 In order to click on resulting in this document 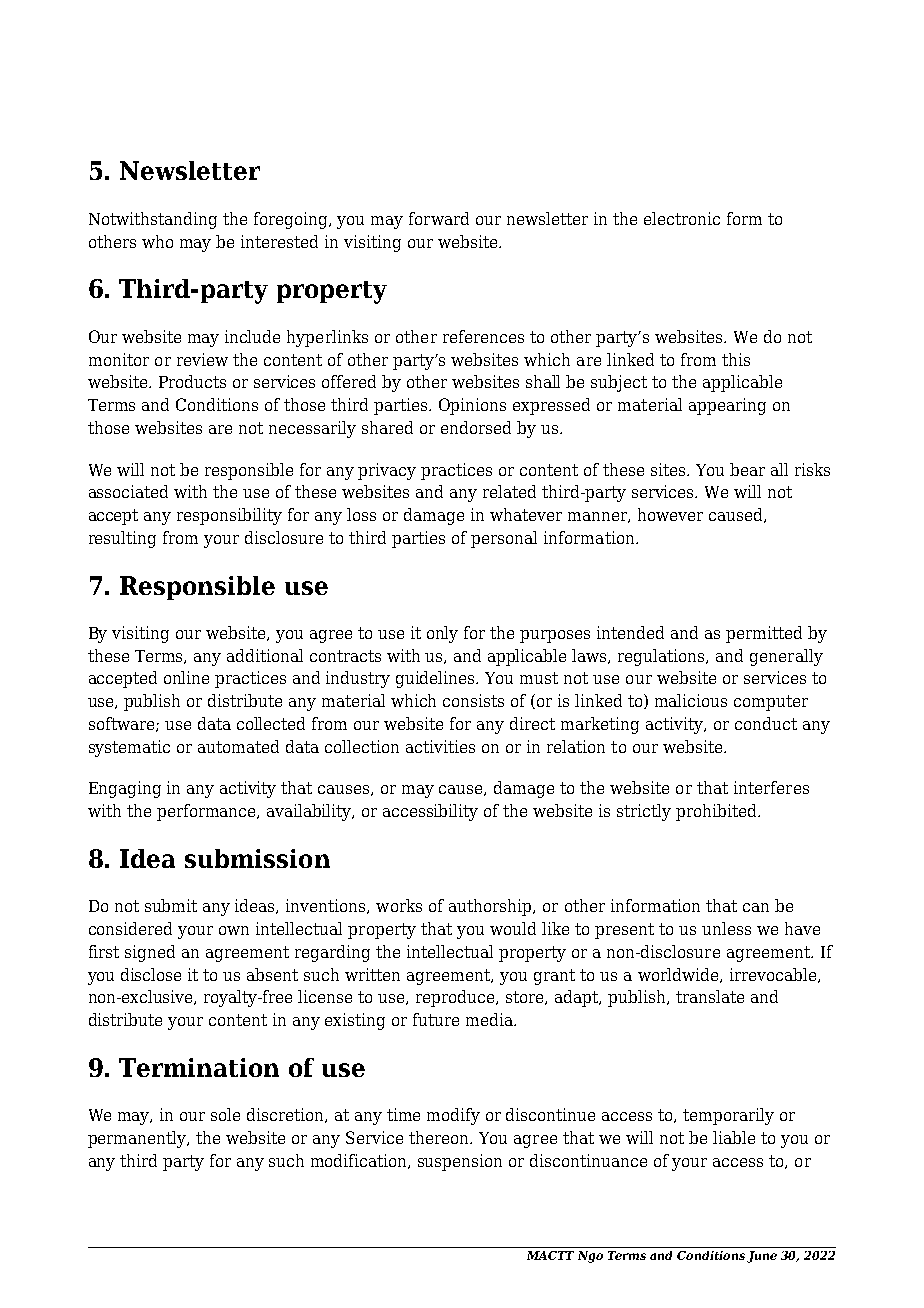, I will do `click(122, 539)`.
